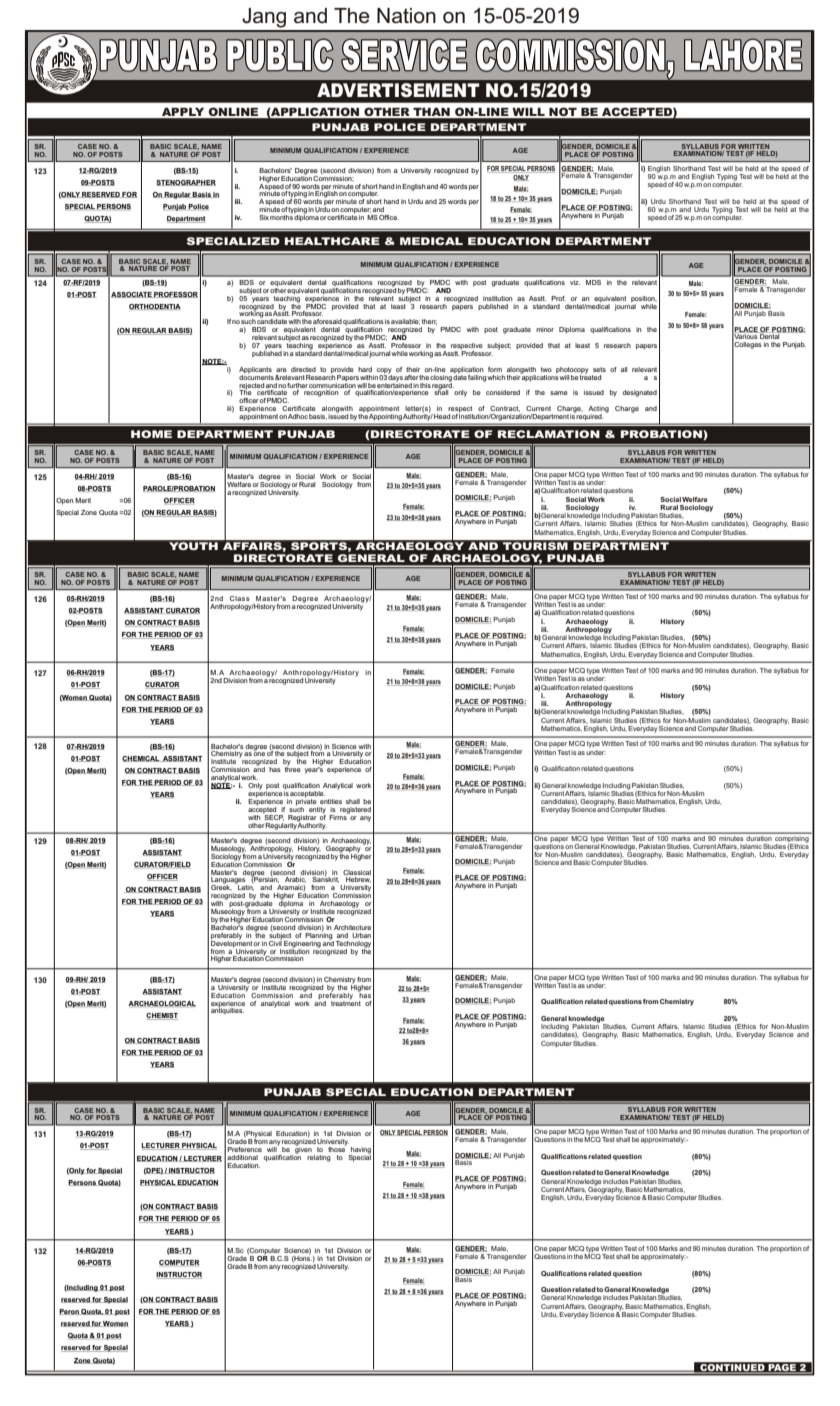  I want to click on hard, so click(365, 369).
